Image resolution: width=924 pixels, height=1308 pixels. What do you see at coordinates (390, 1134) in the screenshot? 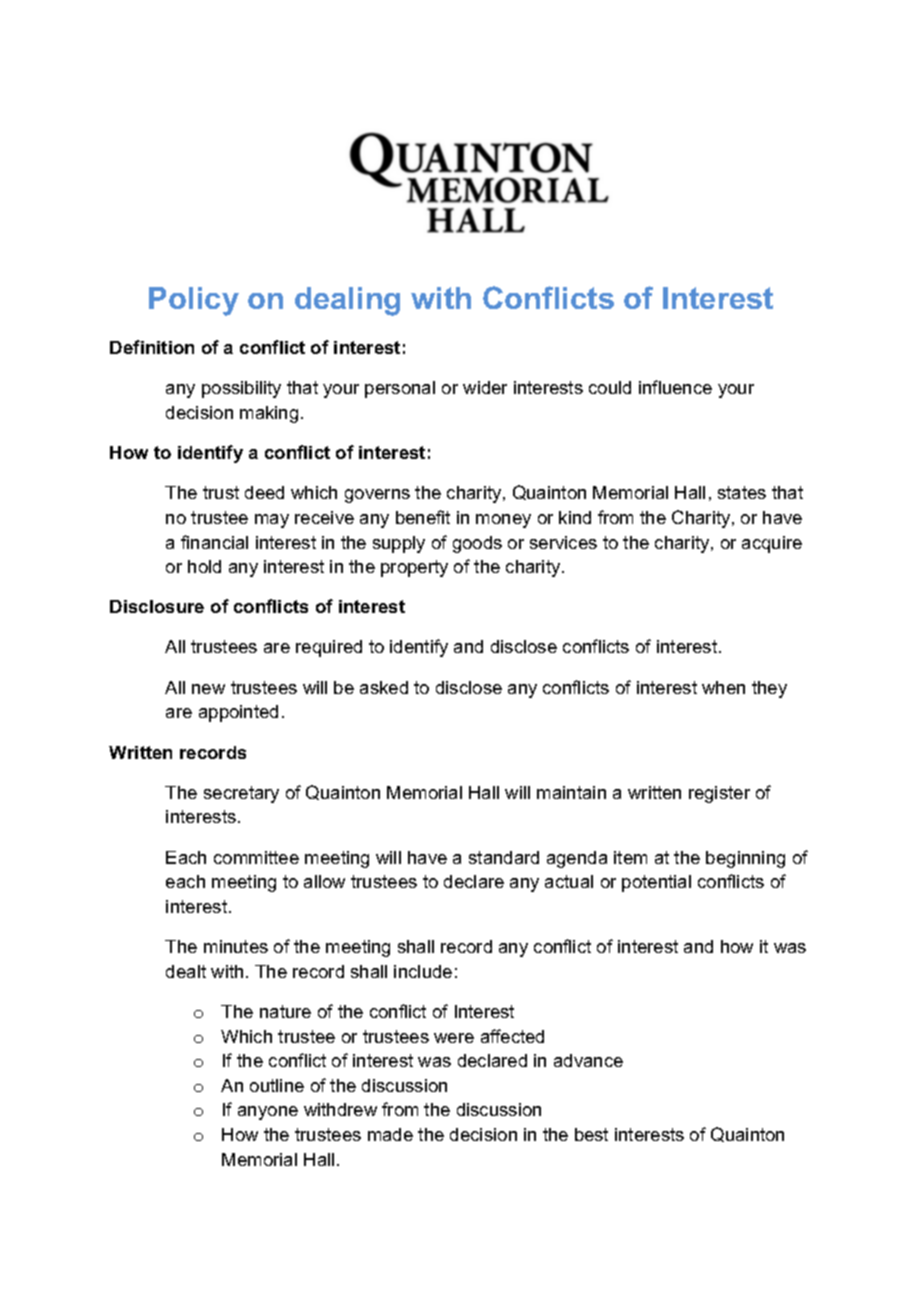
I see `made` at bounding box center [390, 1134].
